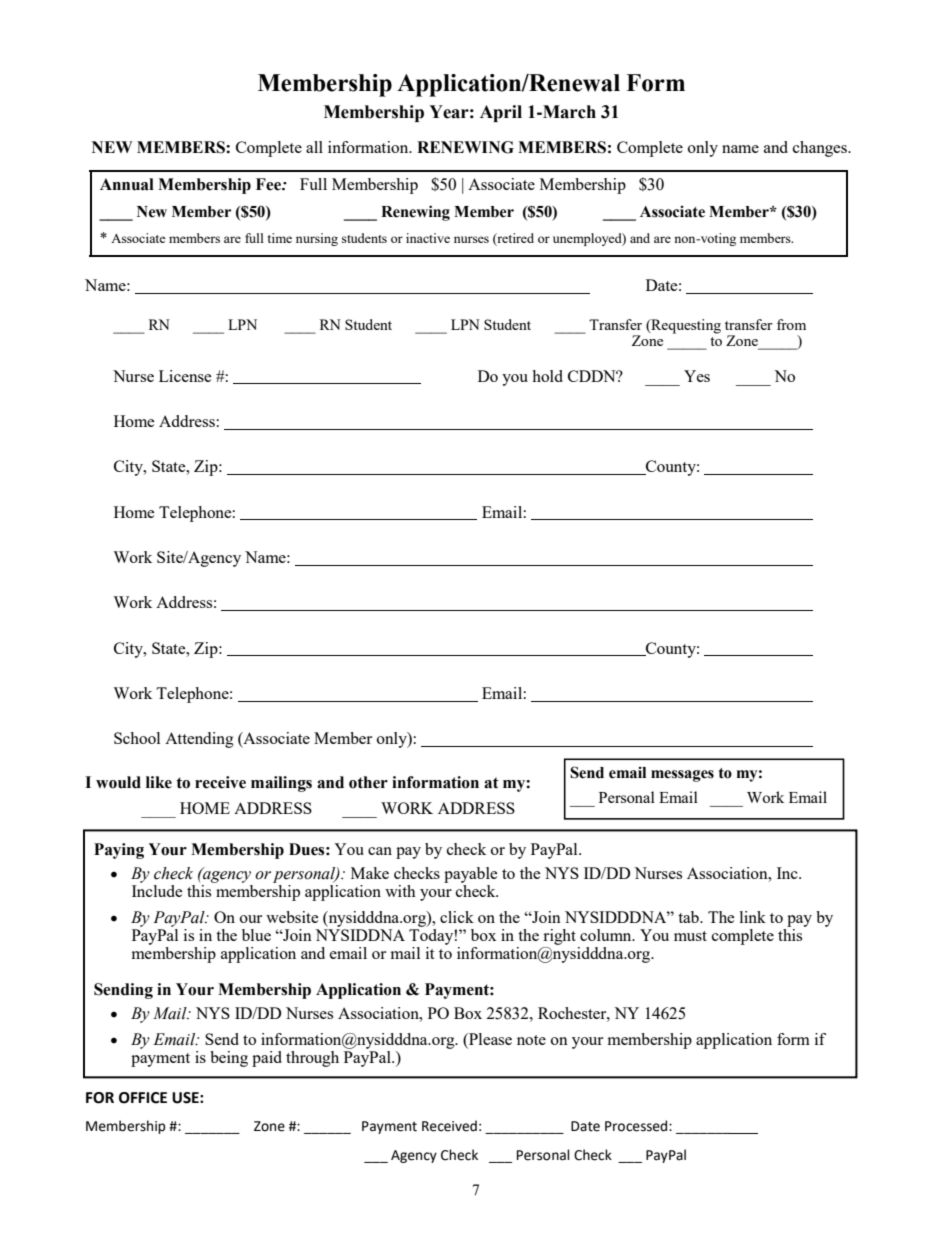 The image size is (952, 1233). What do you see at coordinates (368, 782) in the image?
I see `other` at bounding box center [368, 782].
